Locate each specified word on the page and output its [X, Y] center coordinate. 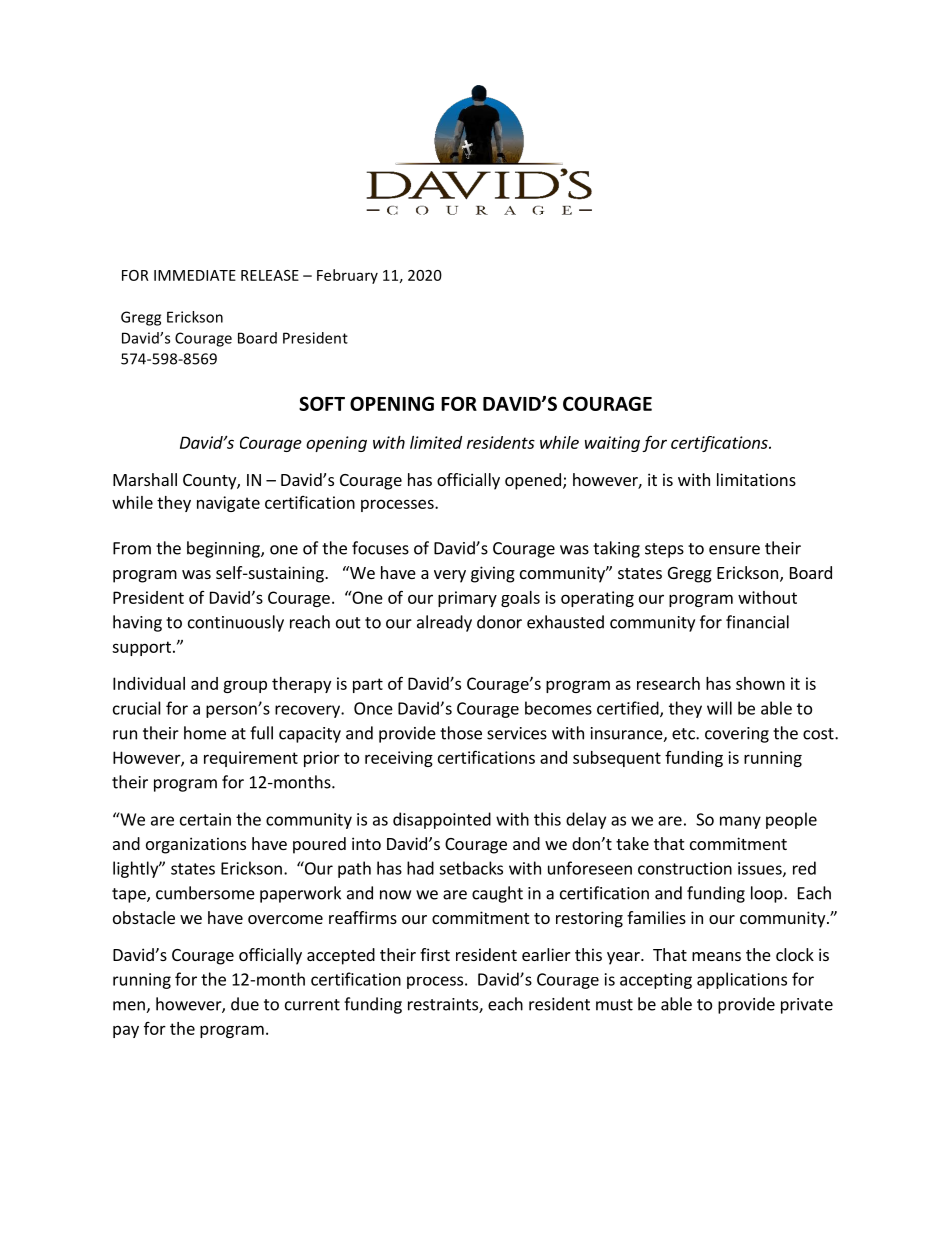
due [245, 1004]
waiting [612, 444]
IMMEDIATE [195, 275]
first [435, 954]
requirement [251, 759]
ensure [734, 550]
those [461, 733]
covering [737, 735]
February [347, 276]
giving [493, 574]
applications [742, 980]
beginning [224, 549]
